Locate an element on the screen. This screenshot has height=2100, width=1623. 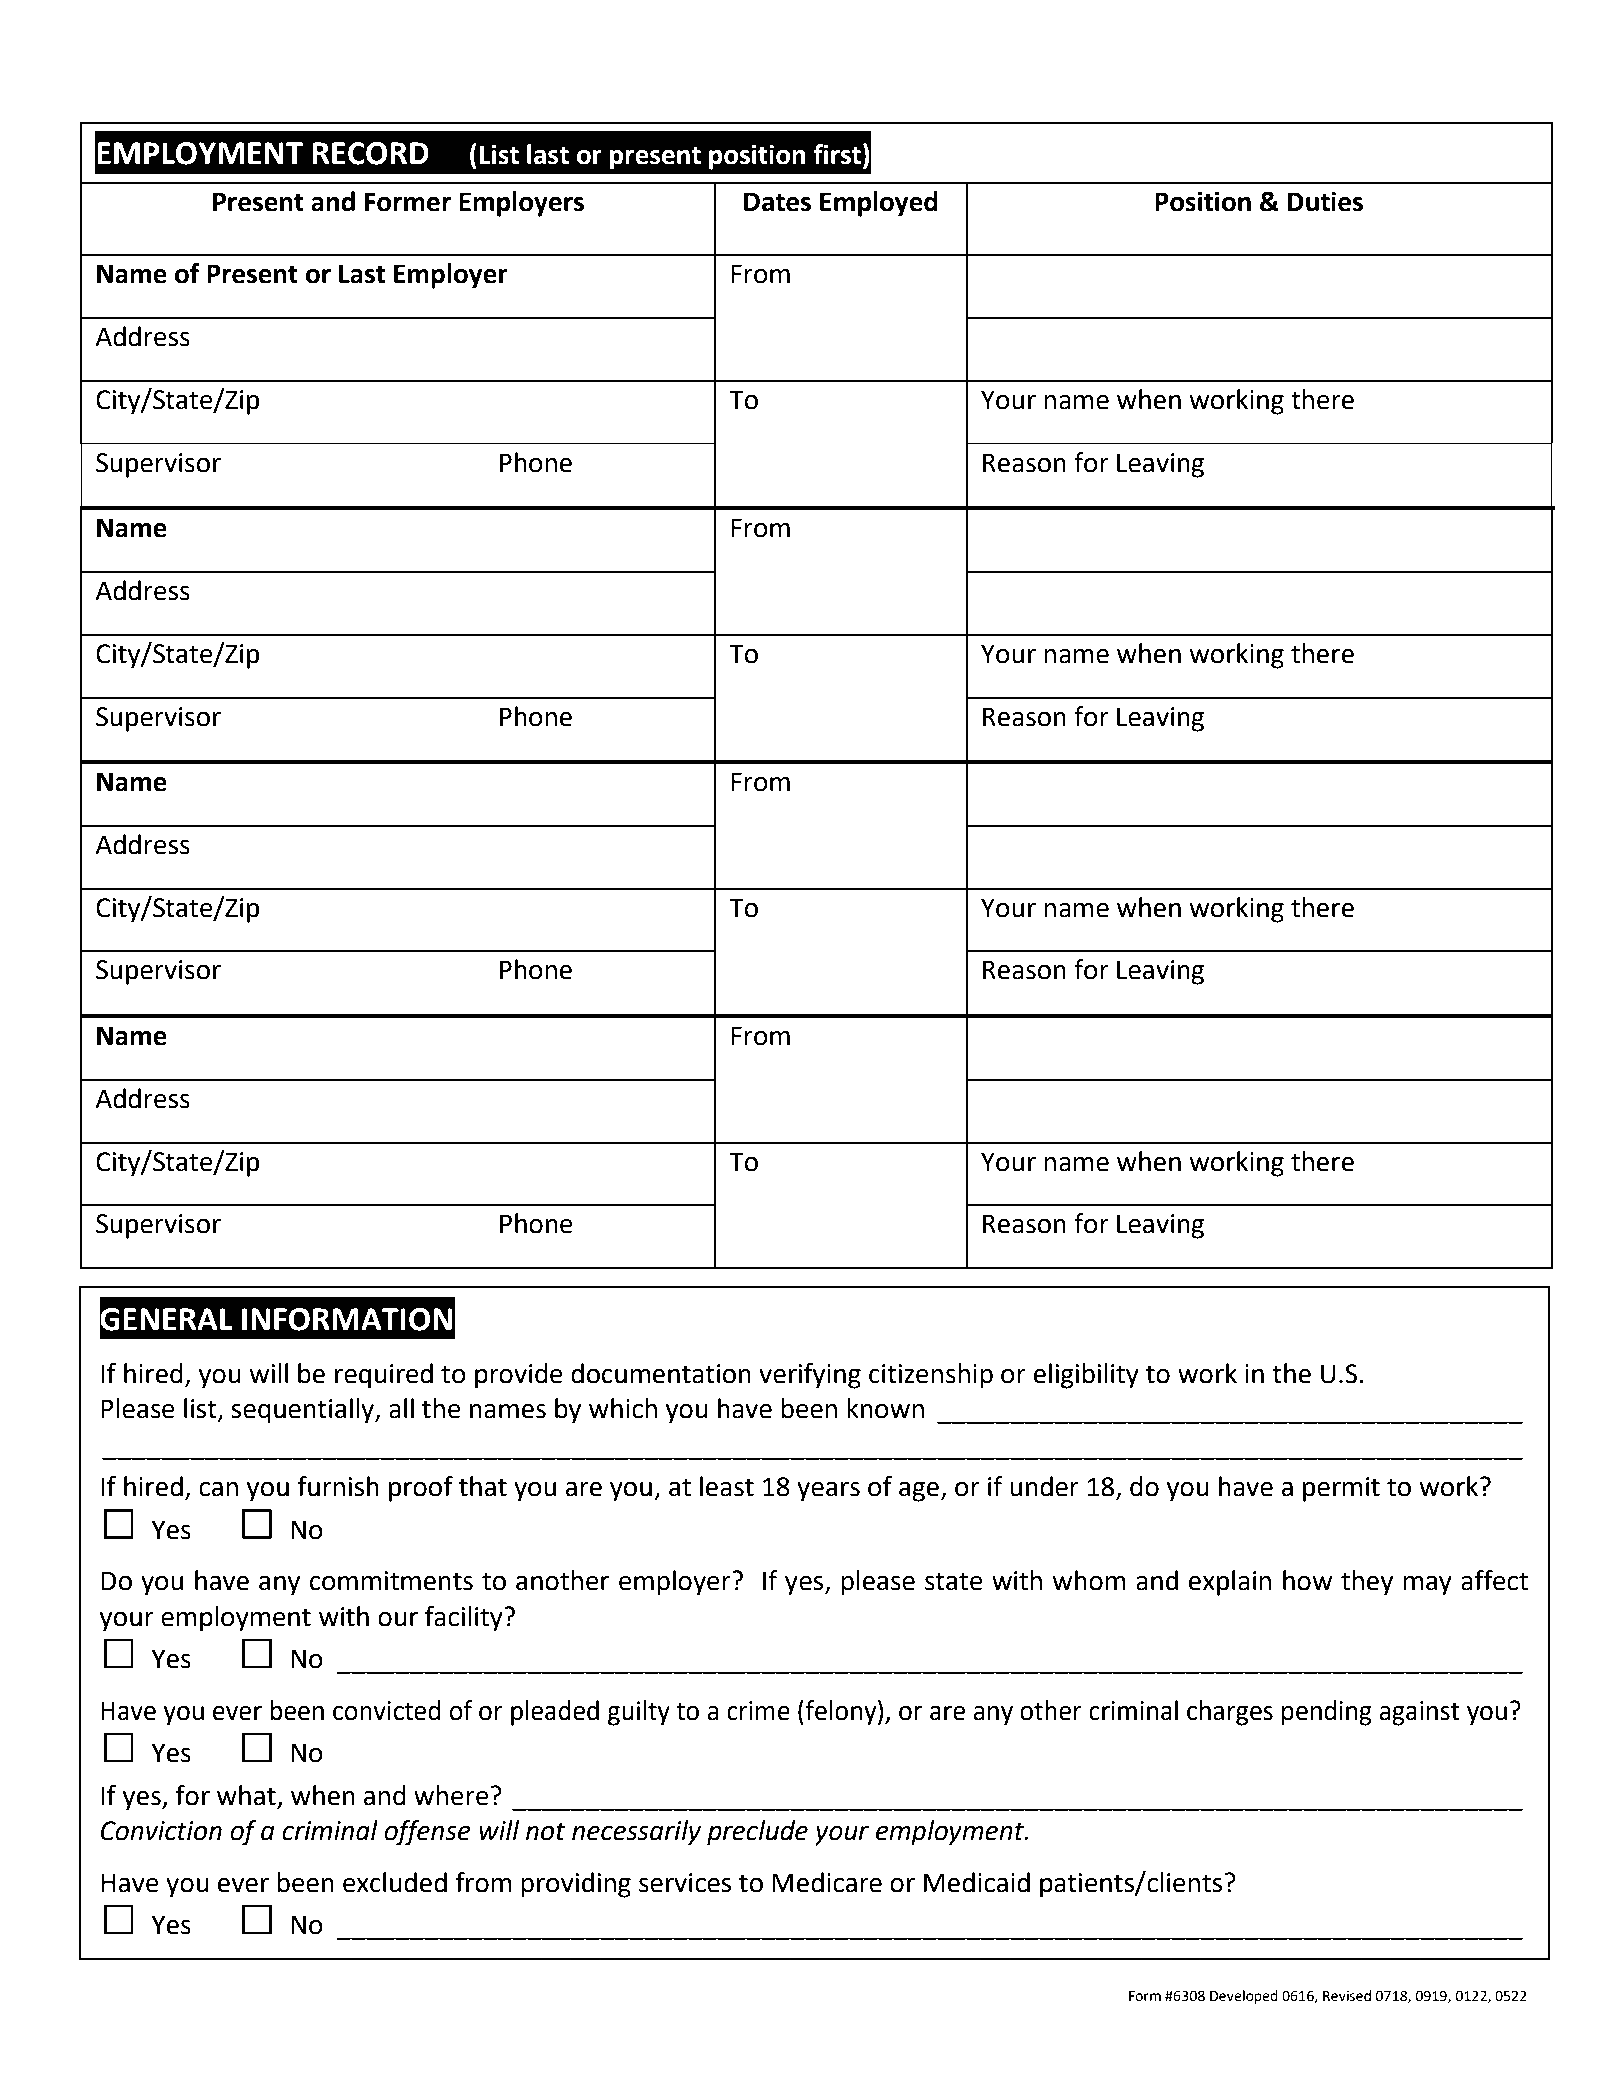
sequentially is located at coordinates (303, 1411).
